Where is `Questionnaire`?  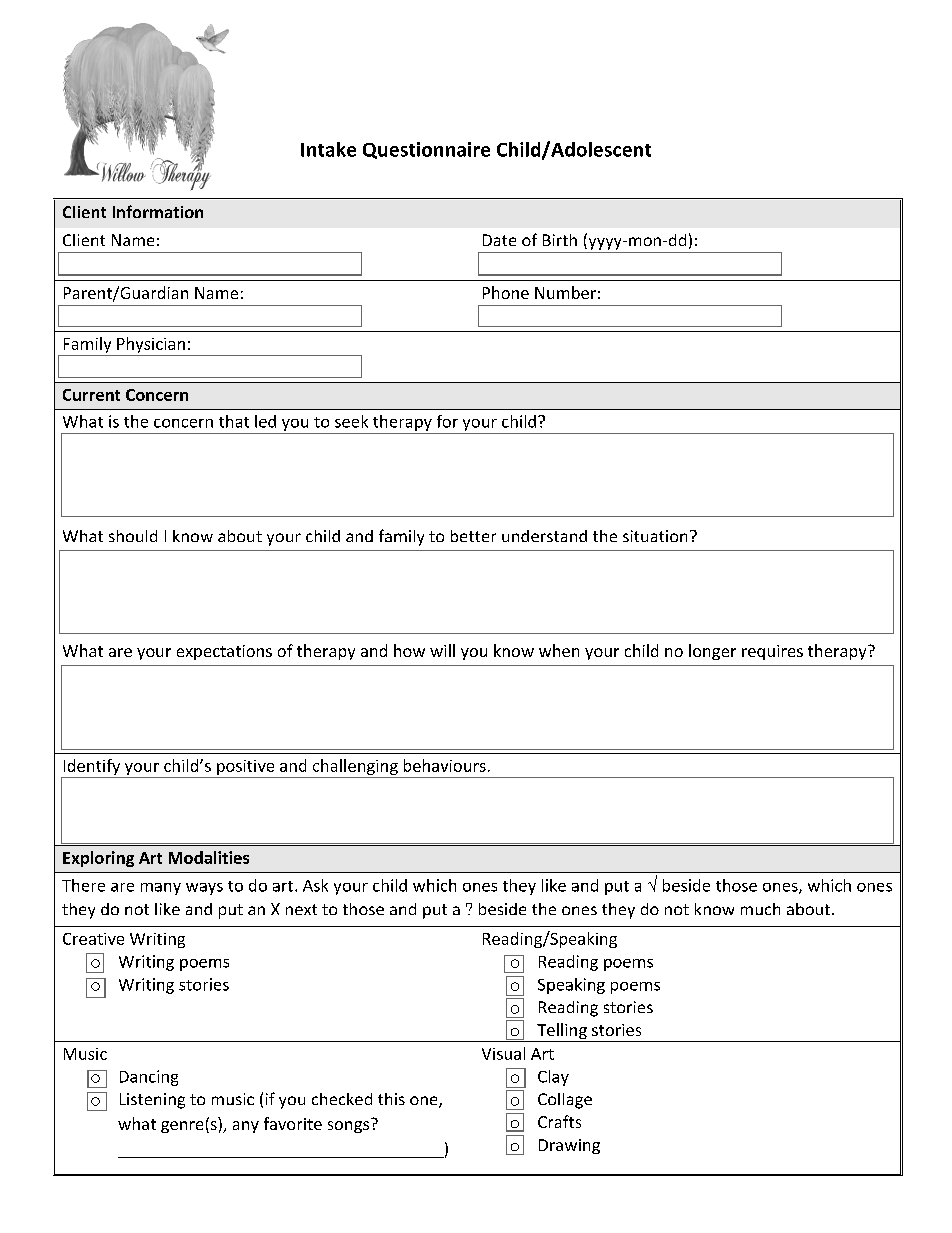 Questionnaire is located at coordinates (426, 150).
